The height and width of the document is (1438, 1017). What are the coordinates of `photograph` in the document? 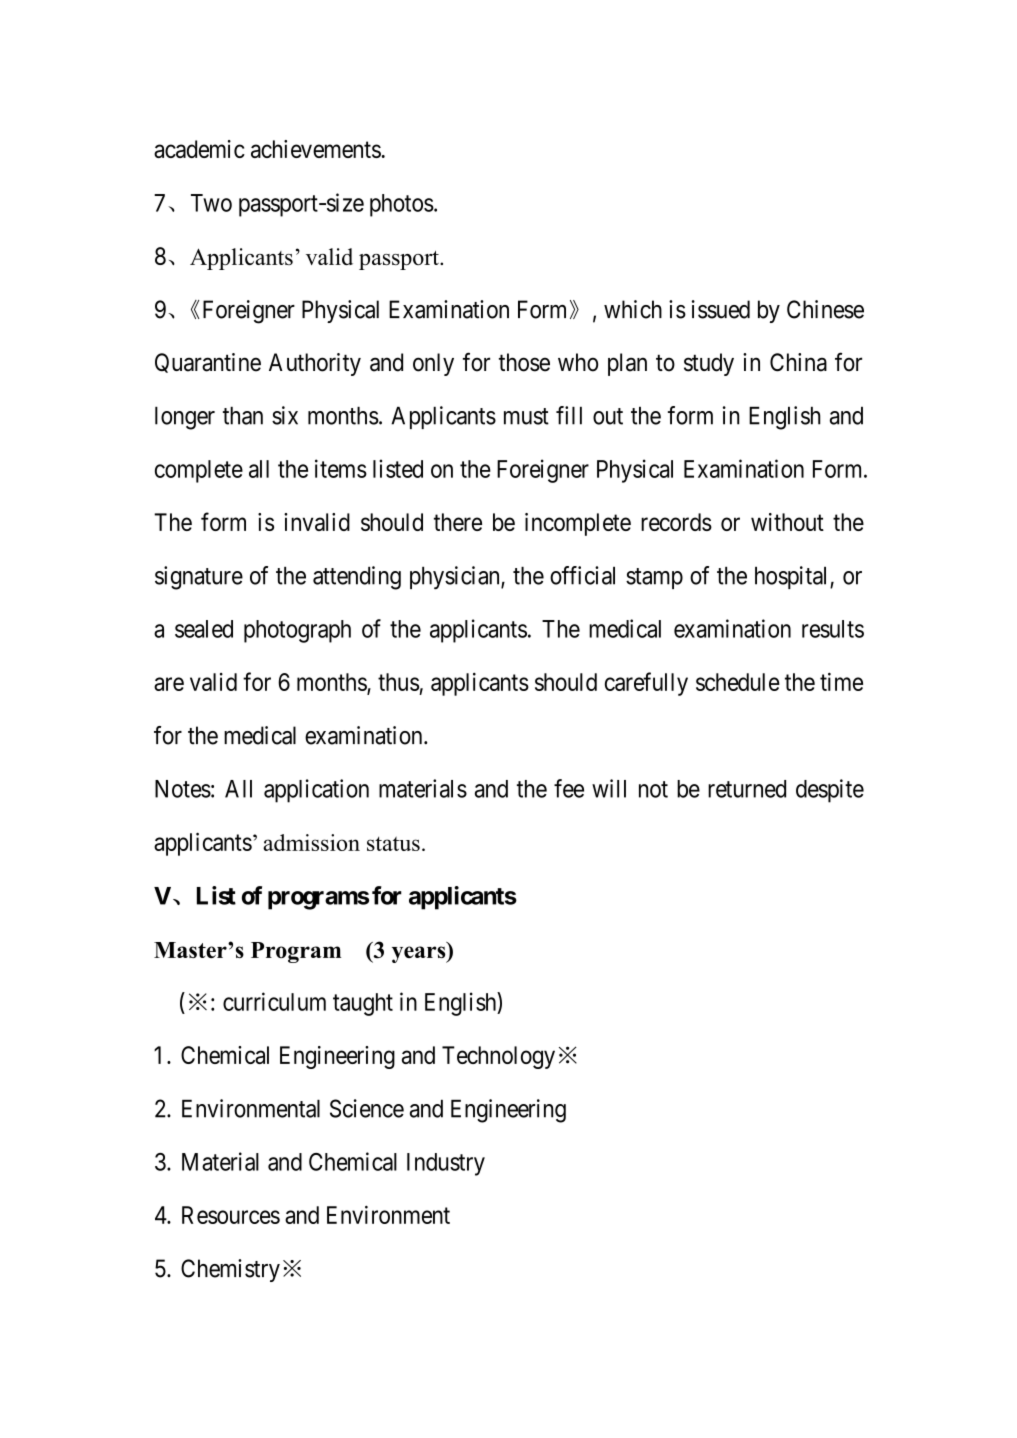 It's located at (297, 631).
